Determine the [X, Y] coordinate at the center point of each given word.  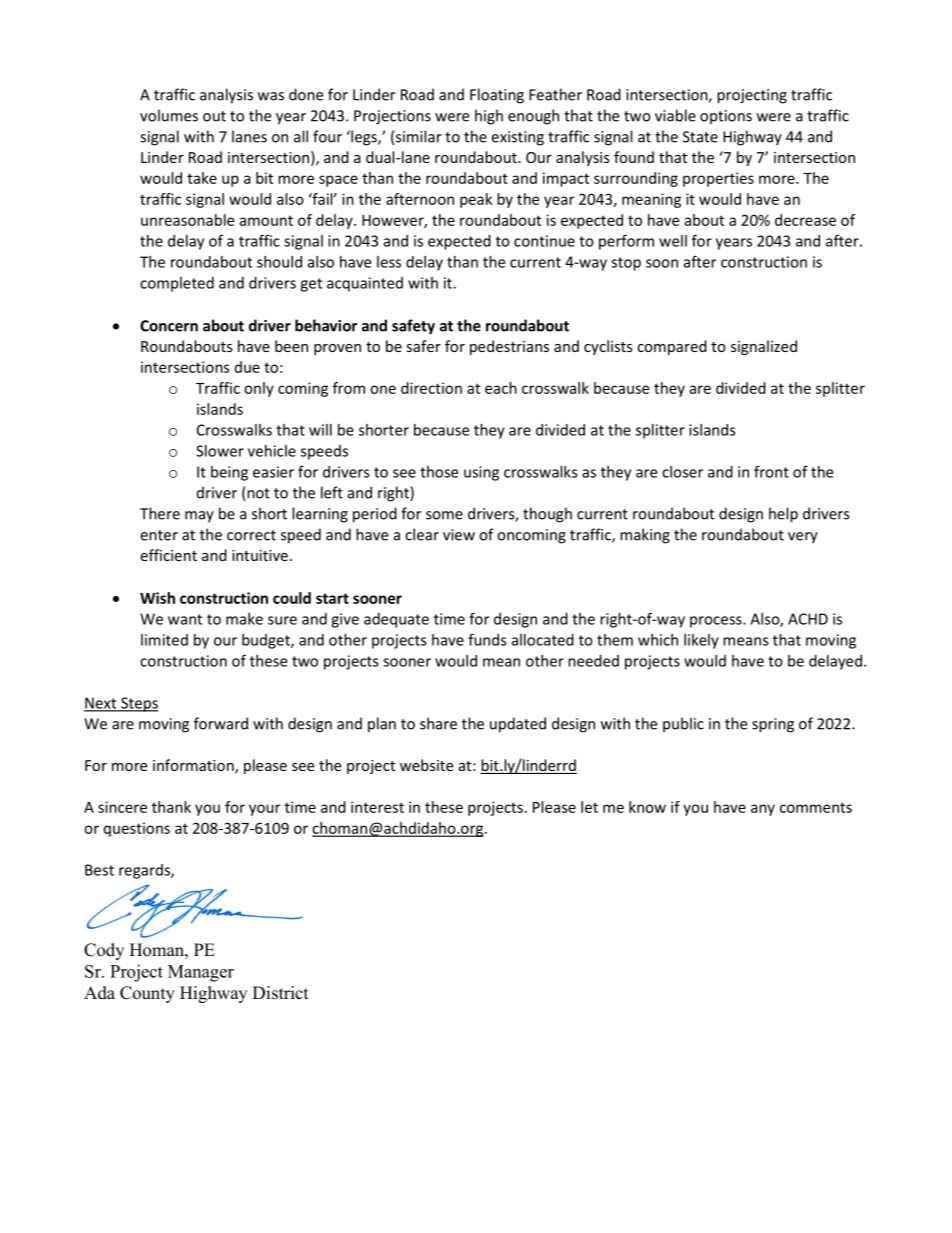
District [280, 993]
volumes [169, 115]
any [763, 810]
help [783, 515]
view [459, 535]
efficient [168, 555]
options [726, 117]
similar [419, 136]
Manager [201, 973]
